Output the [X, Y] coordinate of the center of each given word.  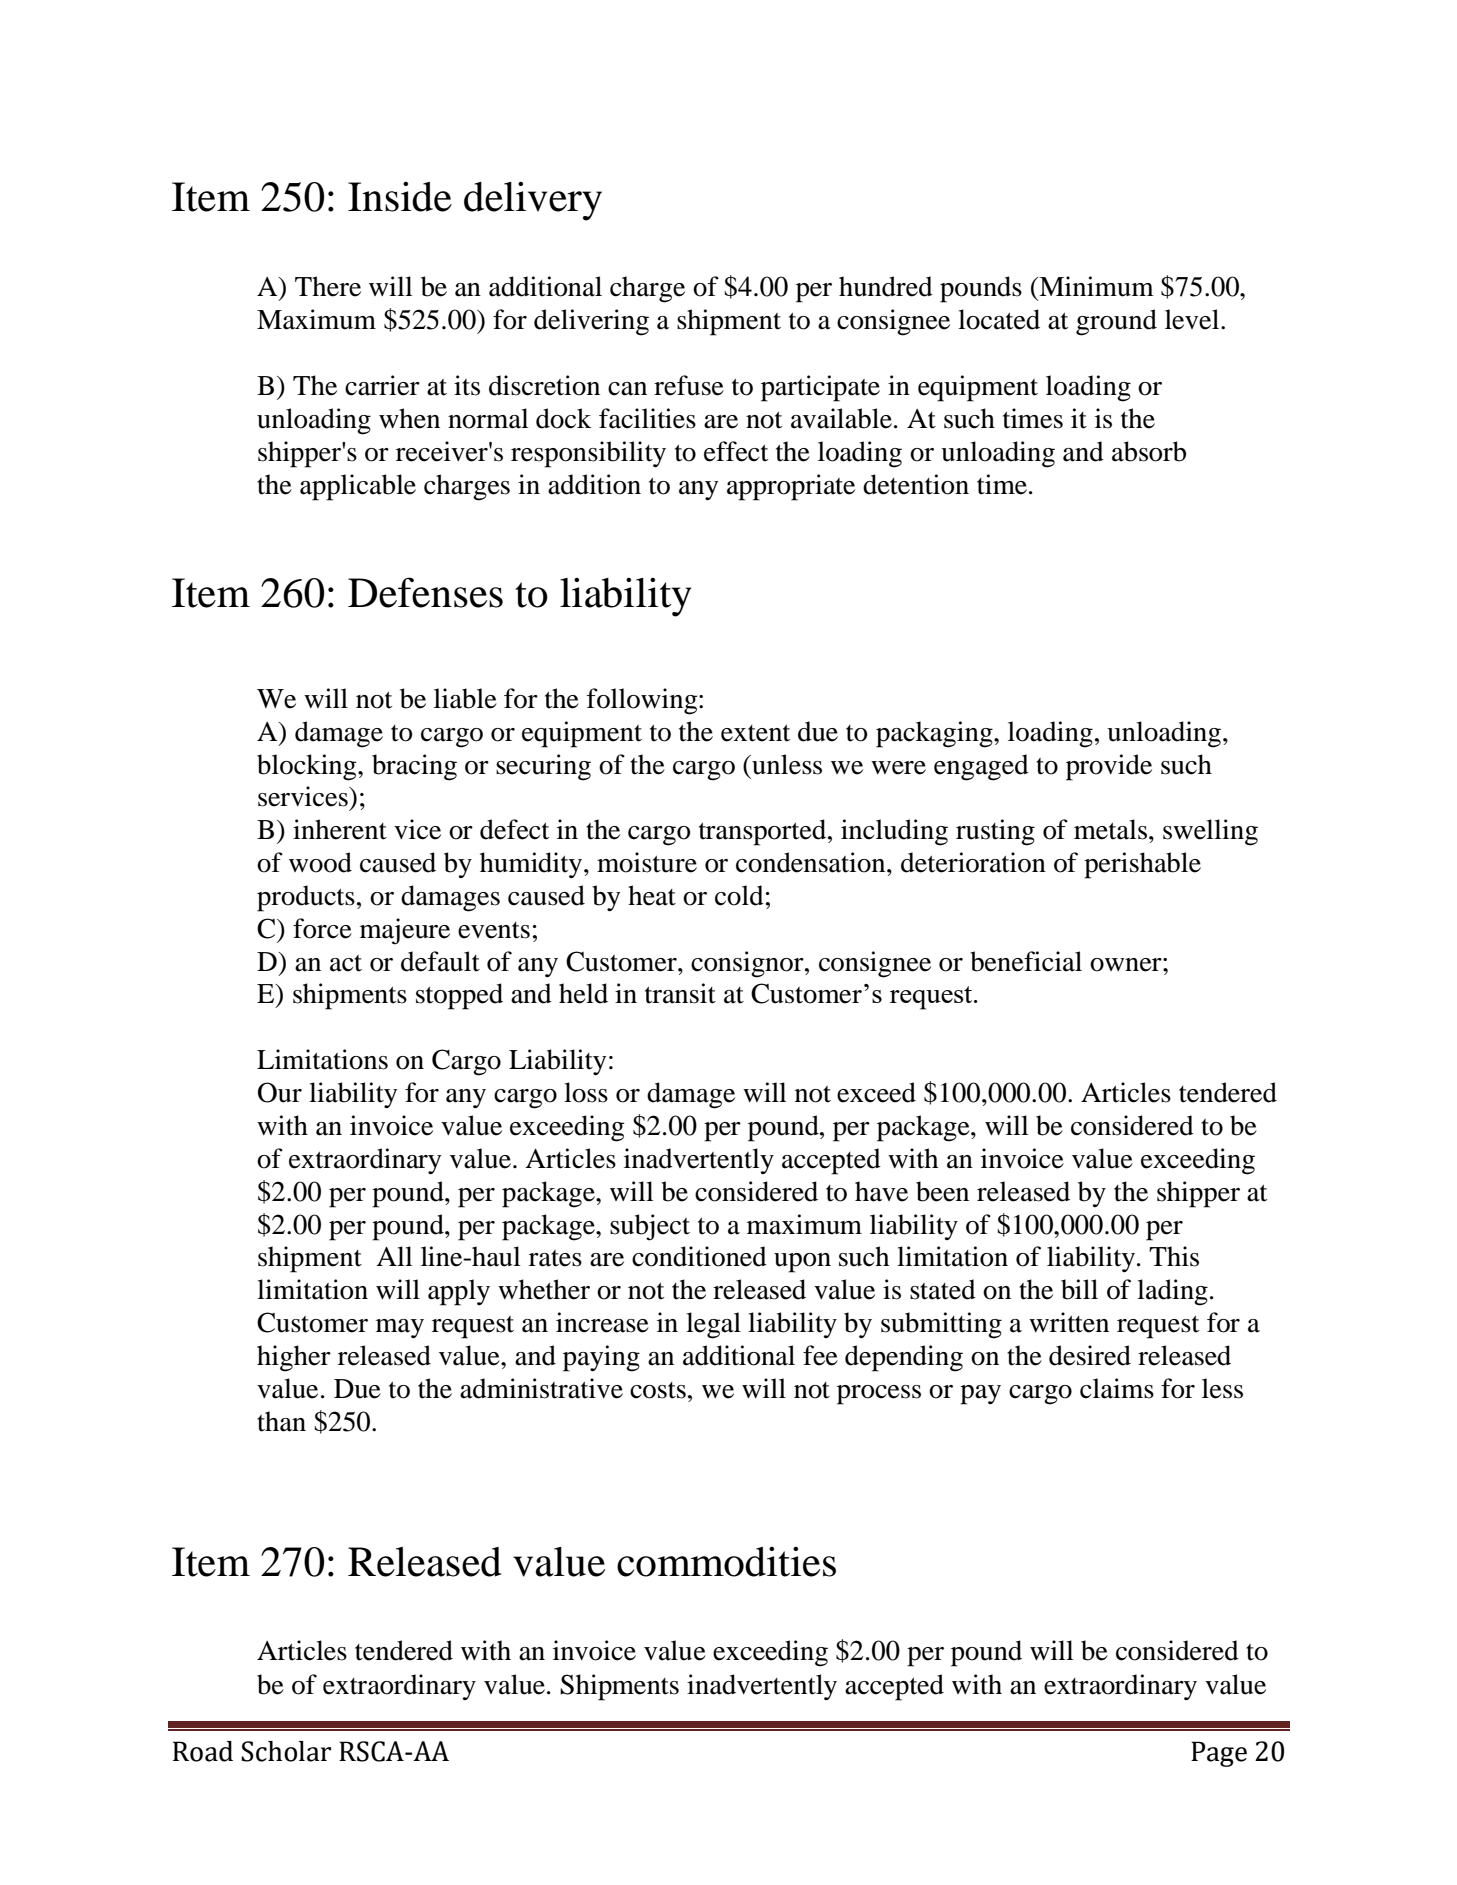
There [328, 286]
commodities [726, 1562]
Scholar [286, 1751]
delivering [591, 322]
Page [1219, 1754]
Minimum [1095, 286]
